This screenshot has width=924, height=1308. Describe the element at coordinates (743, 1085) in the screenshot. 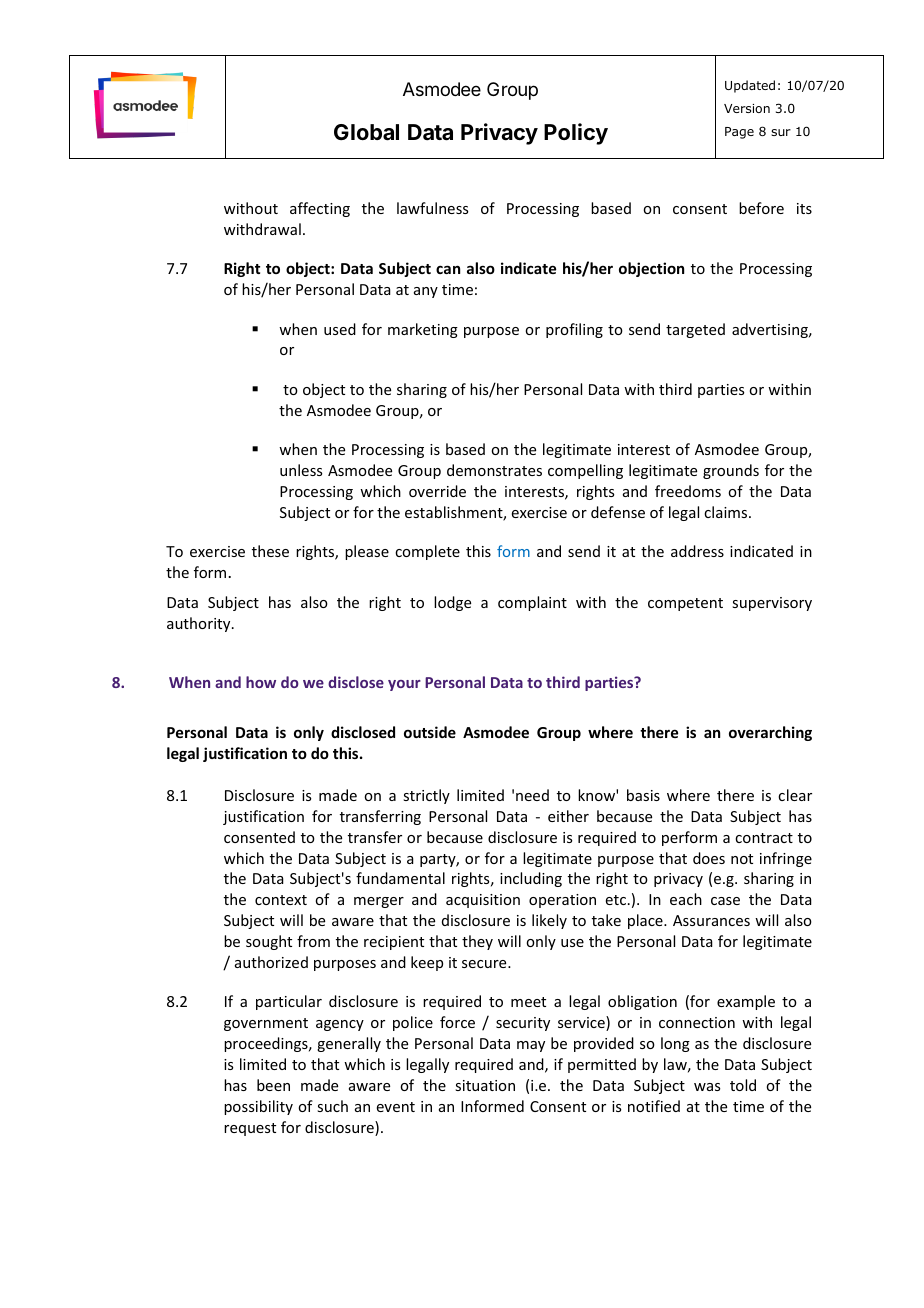

I see `told` at that location.
